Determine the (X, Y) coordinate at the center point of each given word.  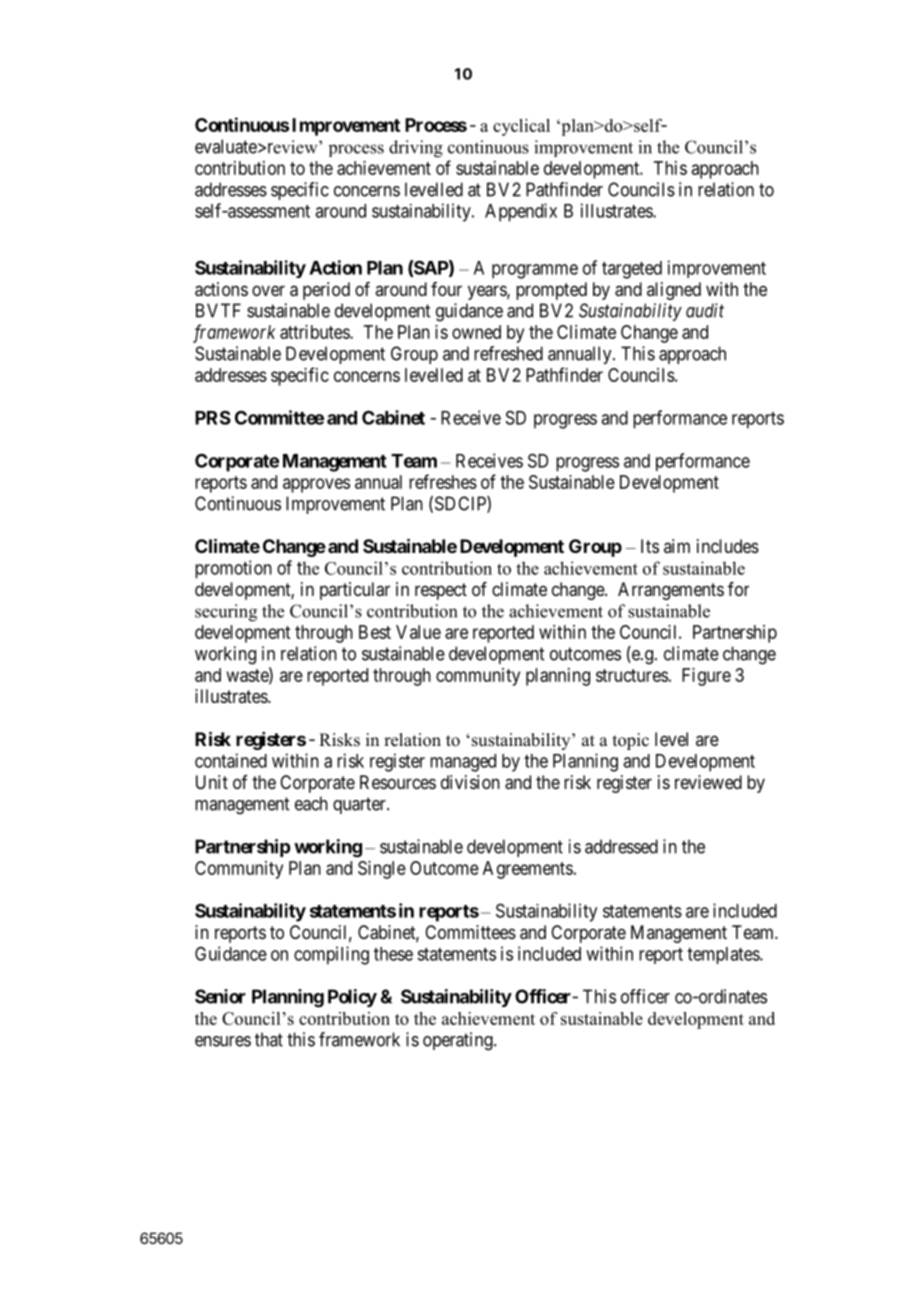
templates (724, 955)
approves (316, 485)
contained (231, 760)
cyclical (521, 127)
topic (631, 741)
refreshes (443, 481)
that (269, 1039)
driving (416, 149)
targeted (632, 270)
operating (459, 1041)
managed (463, 763)
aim (677, 546)
